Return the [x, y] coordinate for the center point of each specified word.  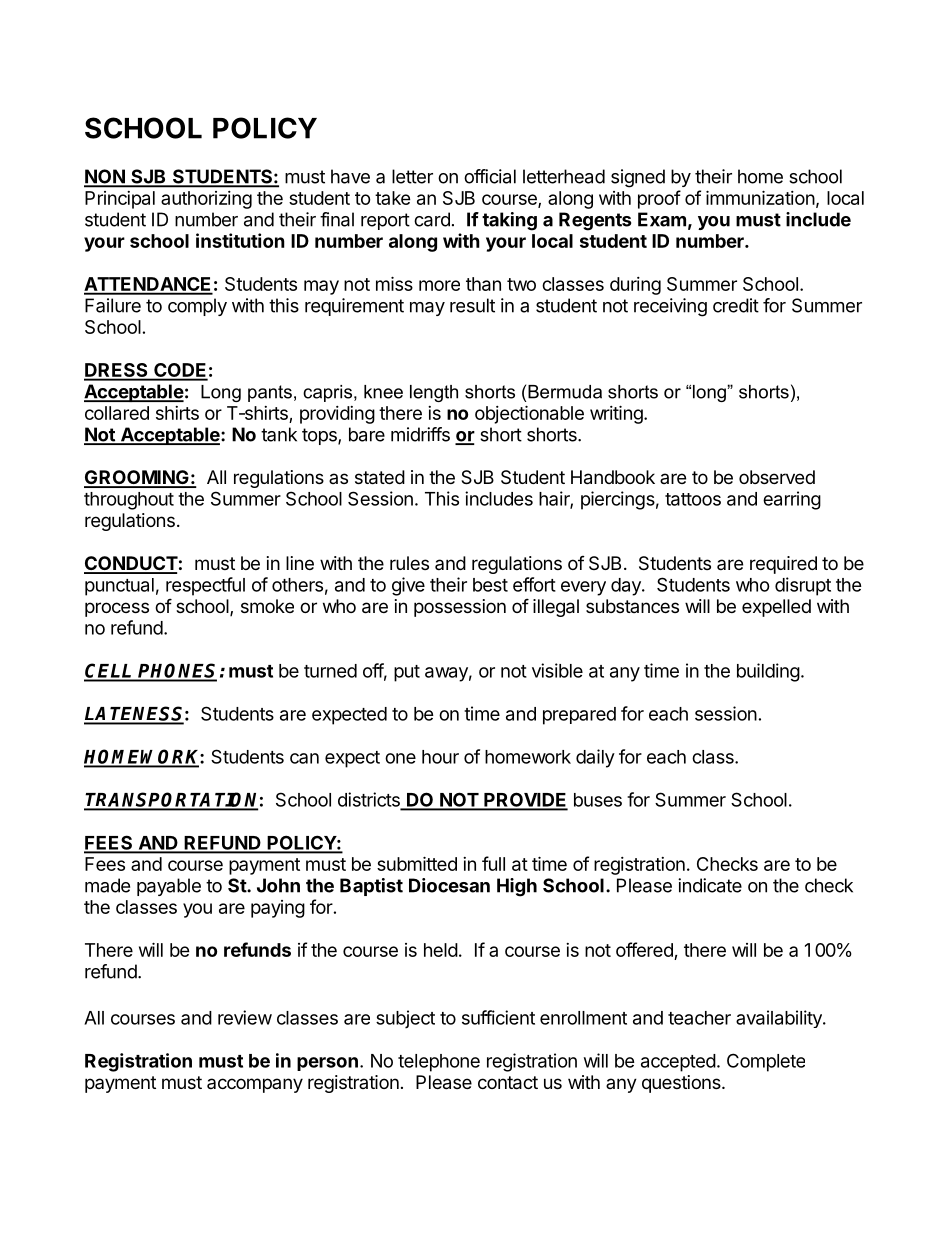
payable [169, 887]
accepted [678, 1063]
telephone [439, 1063]
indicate [710, 885]
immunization [760, 197]
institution [240, 240]
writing [617, 414]
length [434, 393]
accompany [255, 1085]
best [490, 585]
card [432, 219]
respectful [205, 586]
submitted [417, 863]
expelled [776, 608]
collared [117, 413]
